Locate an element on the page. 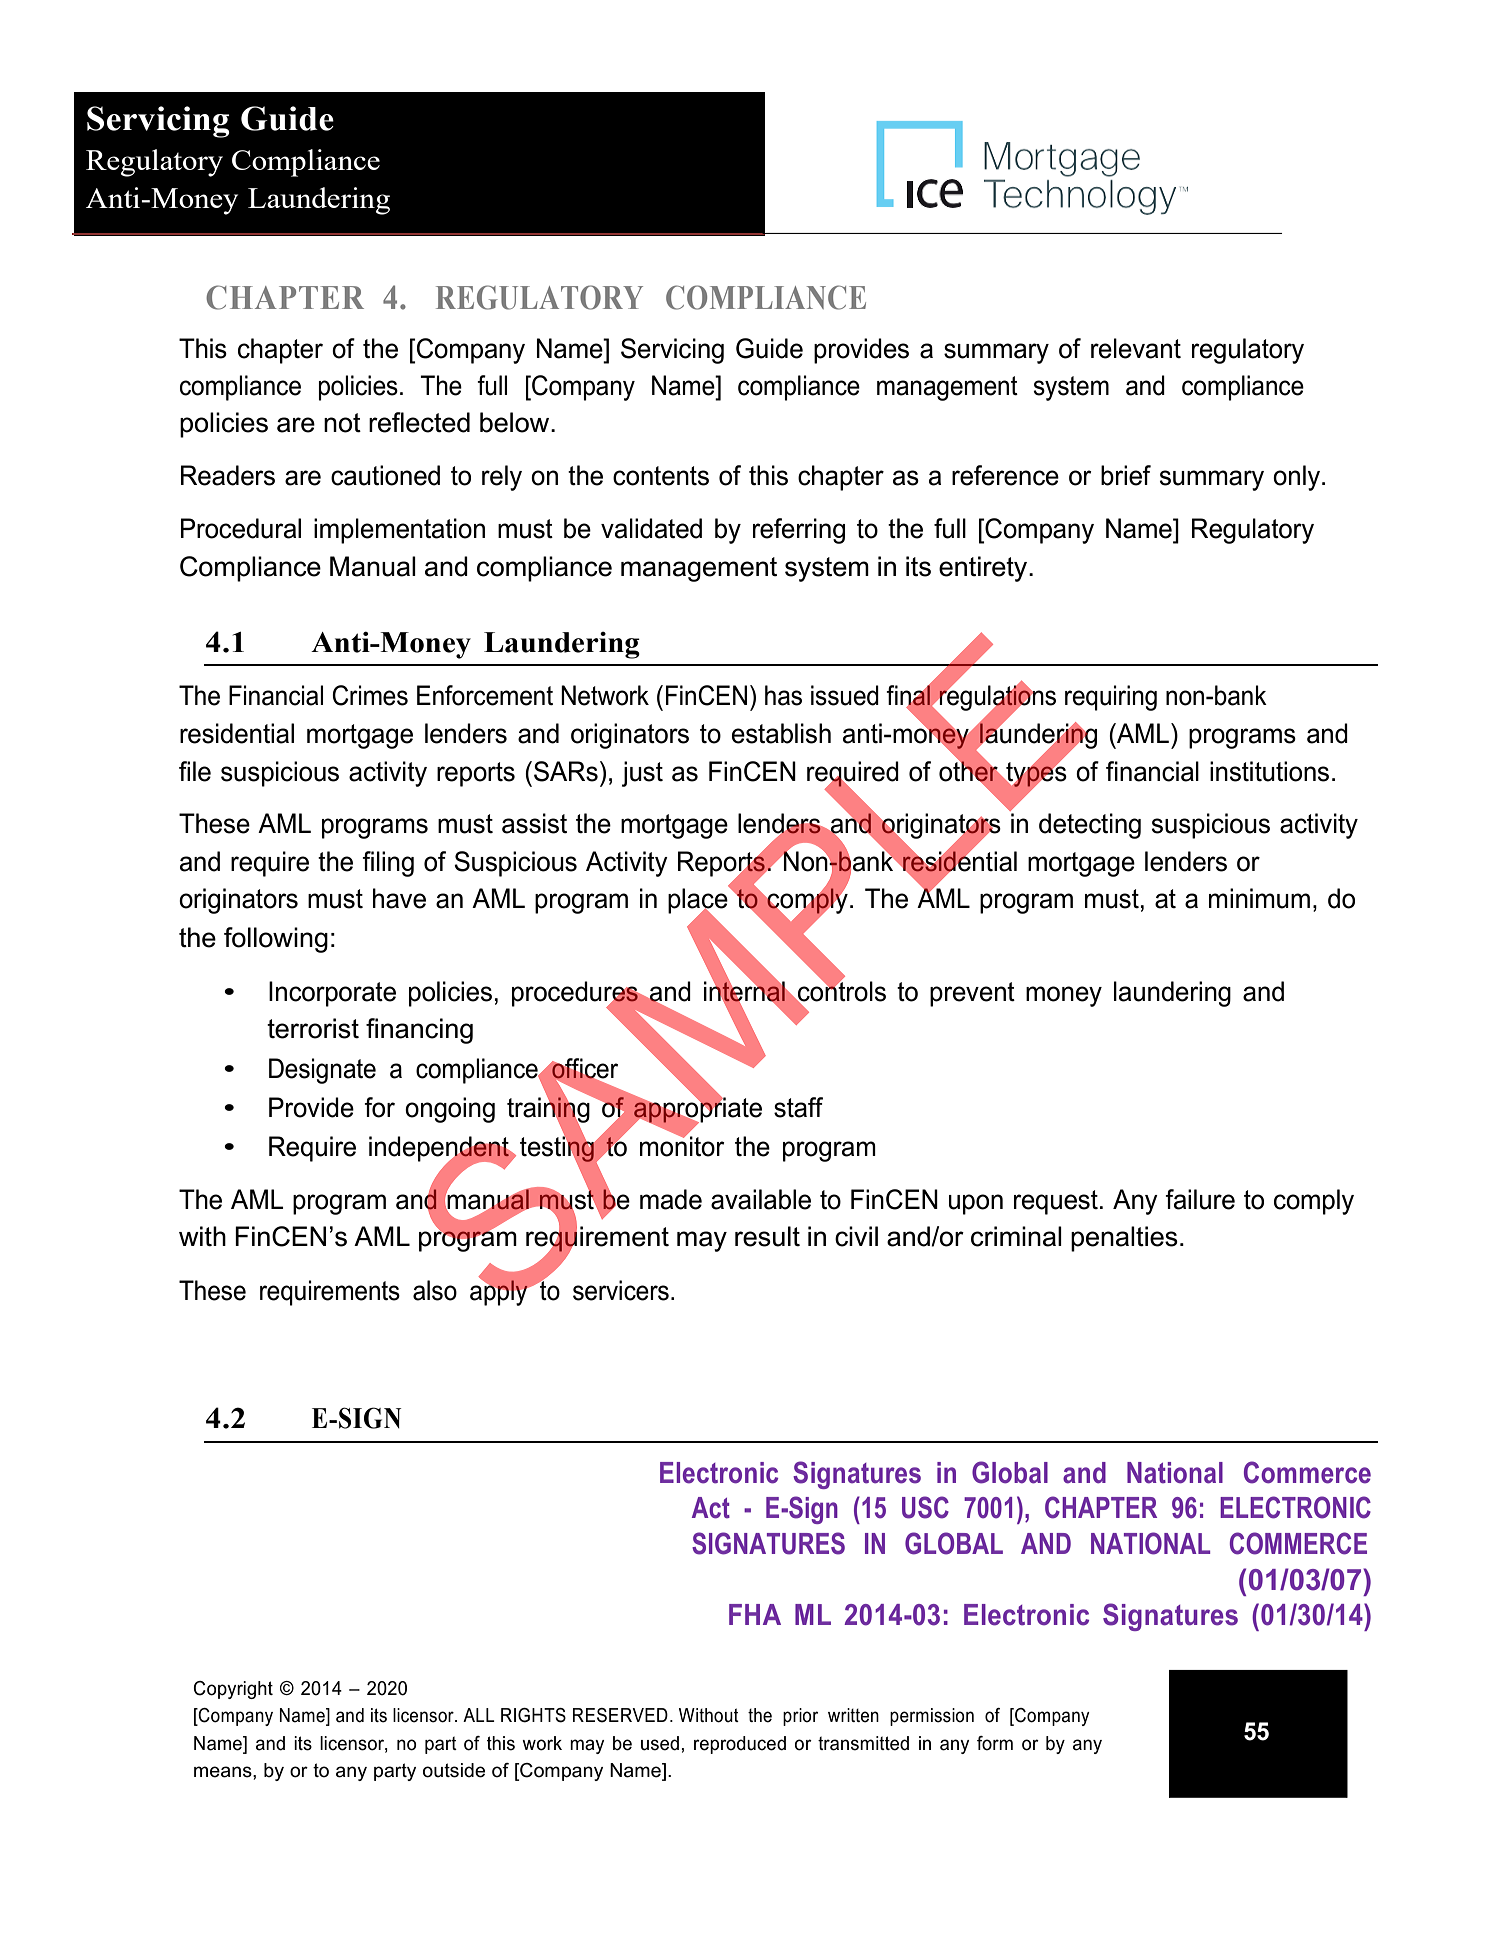  reproduced is located at coordinates (740, 1745).
